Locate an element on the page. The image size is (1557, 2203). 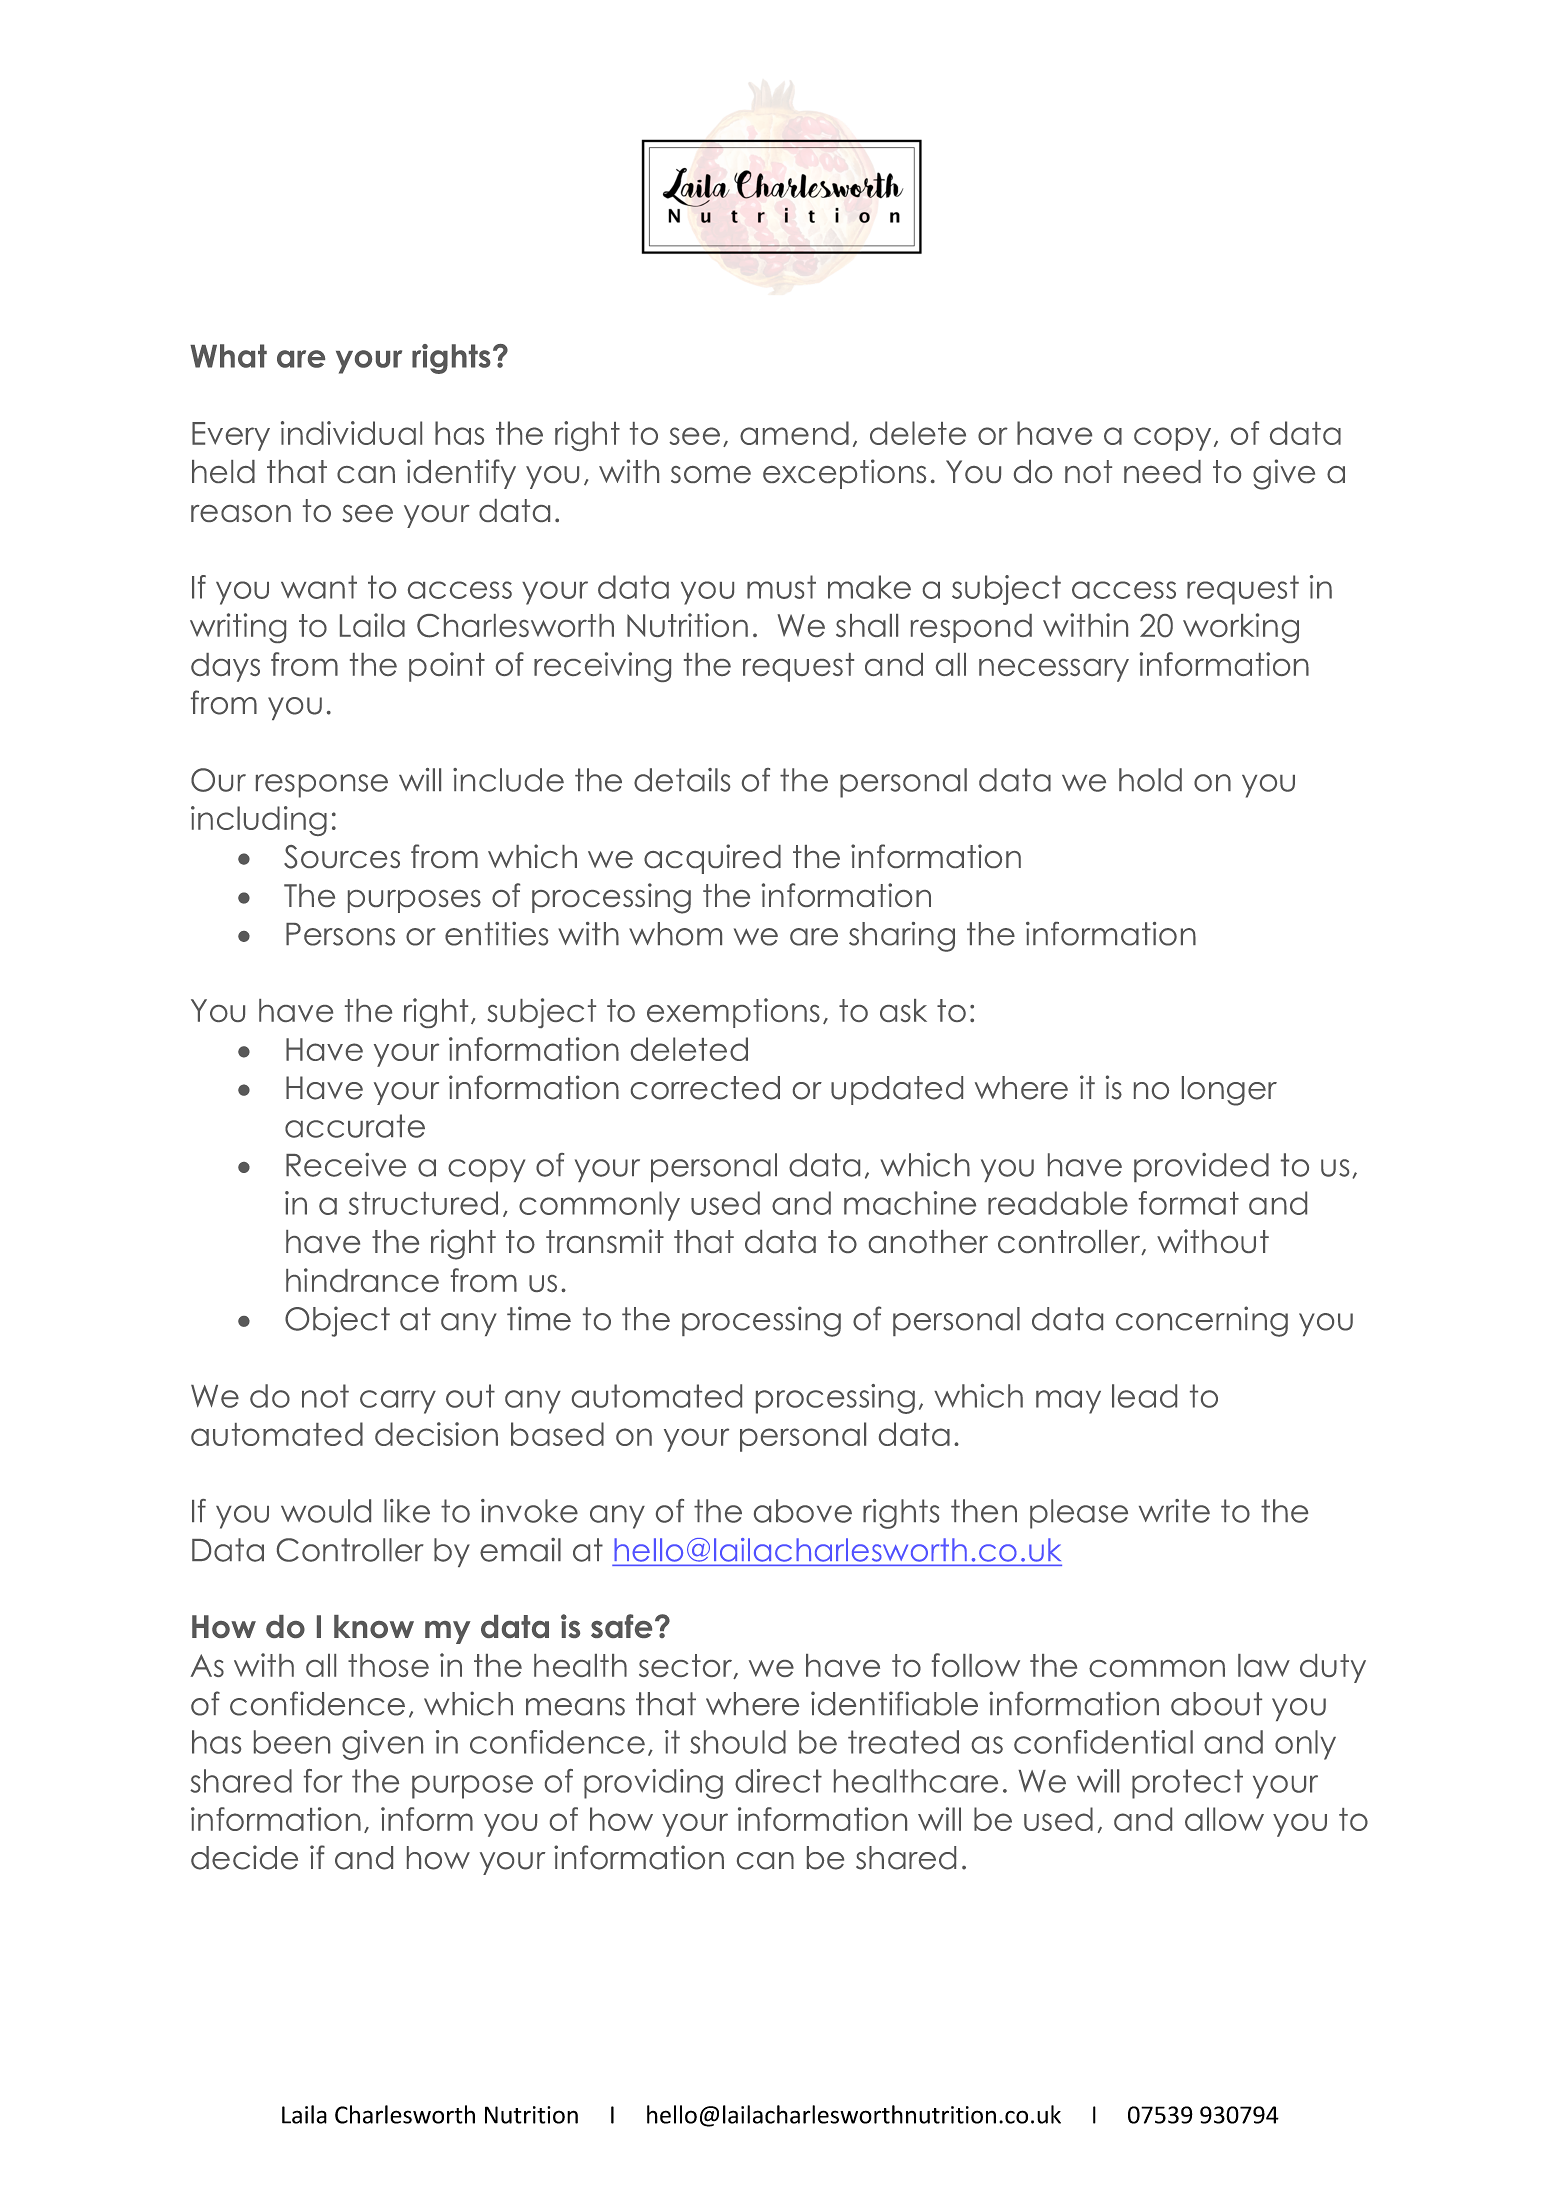
individual is located at coordinates (351, 433).
